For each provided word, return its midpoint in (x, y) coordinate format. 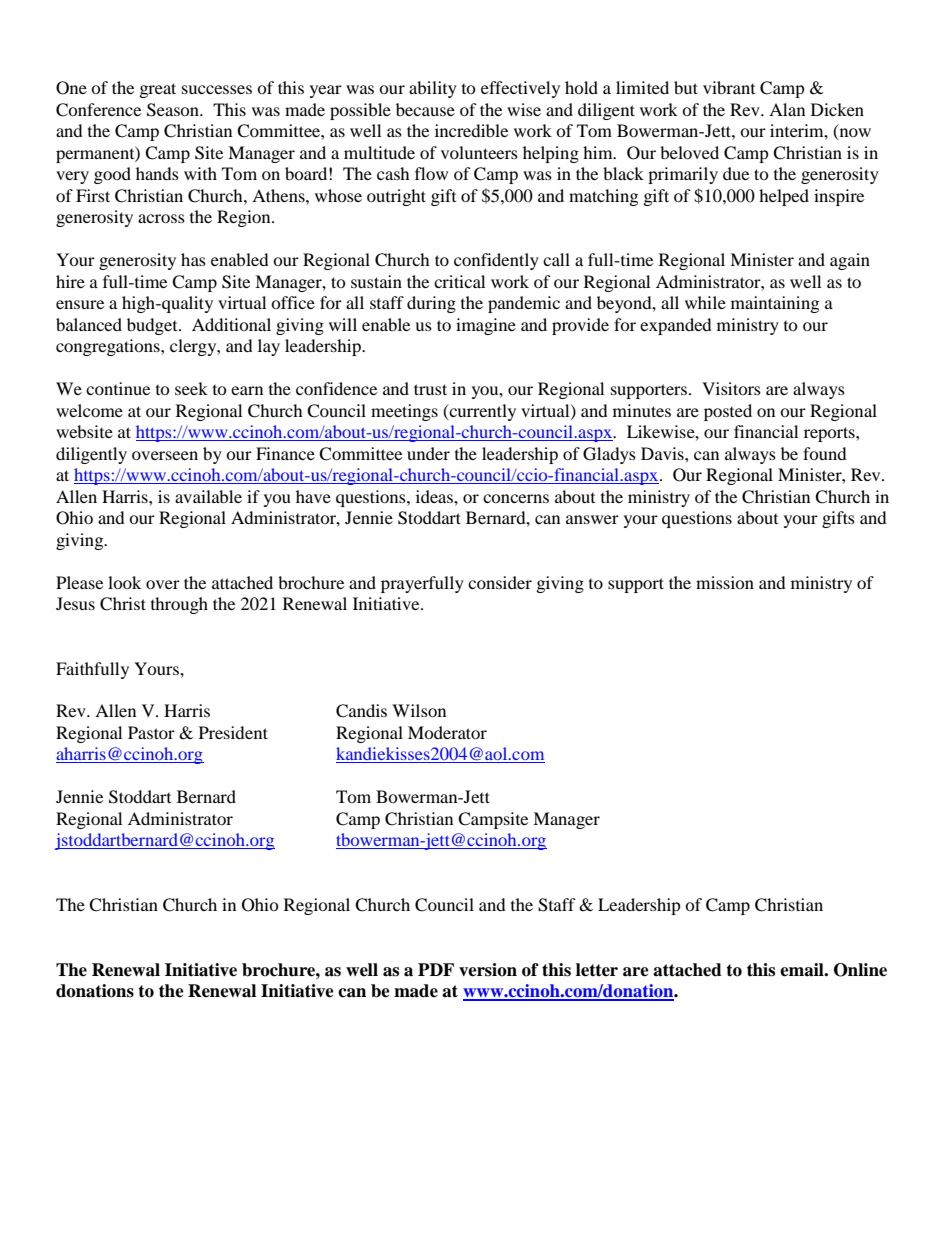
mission (725, 582)
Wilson (419, 710)
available (208, 496)
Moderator (447, 732)
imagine (486, 326)
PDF (436, 969)
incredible (471, 130)
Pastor (151, 732)
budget (153, 326)
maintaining (775, 304)
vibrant (729, 87)
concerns (516, 498)
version (488, 970)
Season (174, 110)
